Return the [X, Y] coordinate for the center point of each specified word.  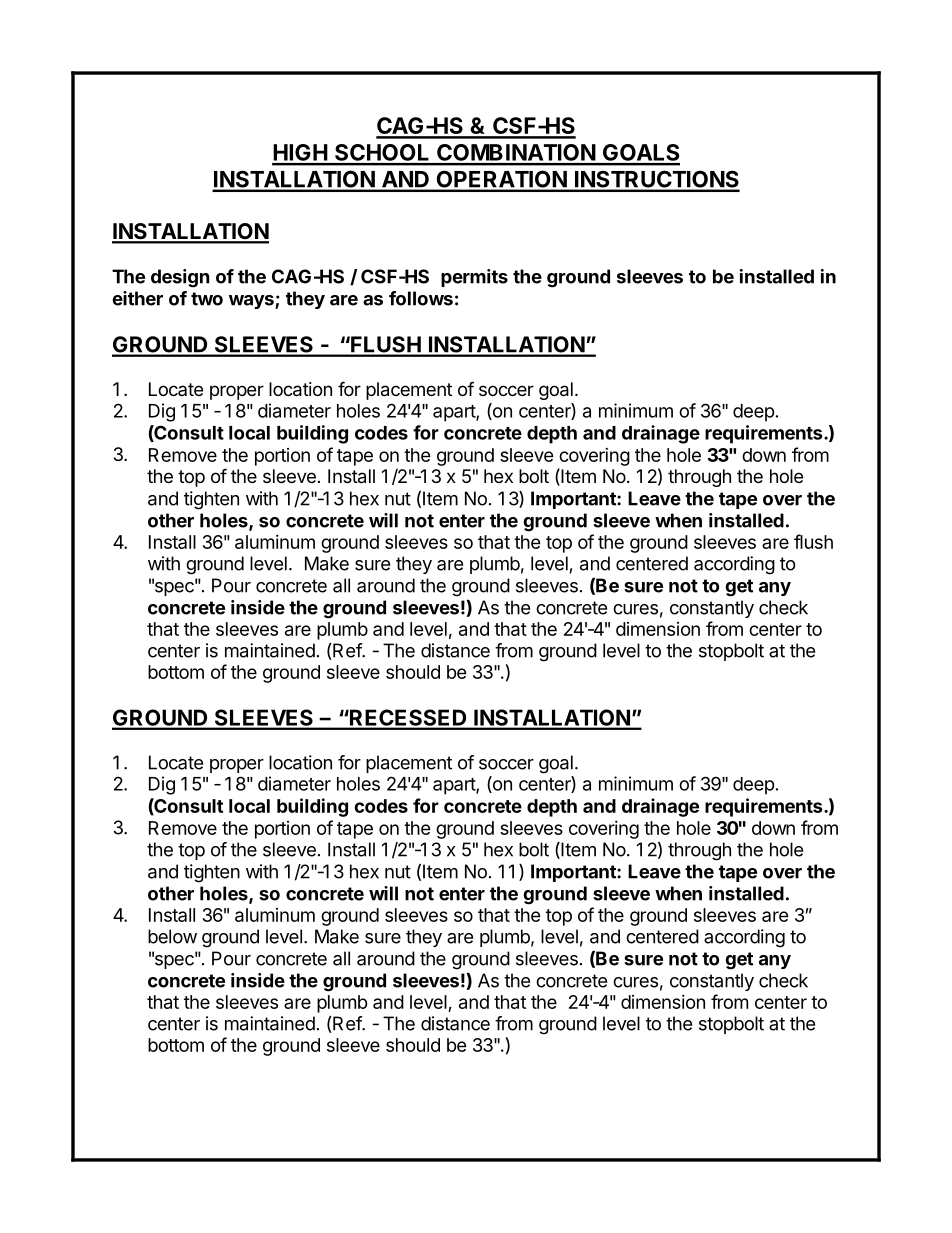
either [137, 298]
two [207, 299]
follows [421, 298]
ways [252, 302]
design [180, 278]
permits [474, 278]
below [172, 936]
